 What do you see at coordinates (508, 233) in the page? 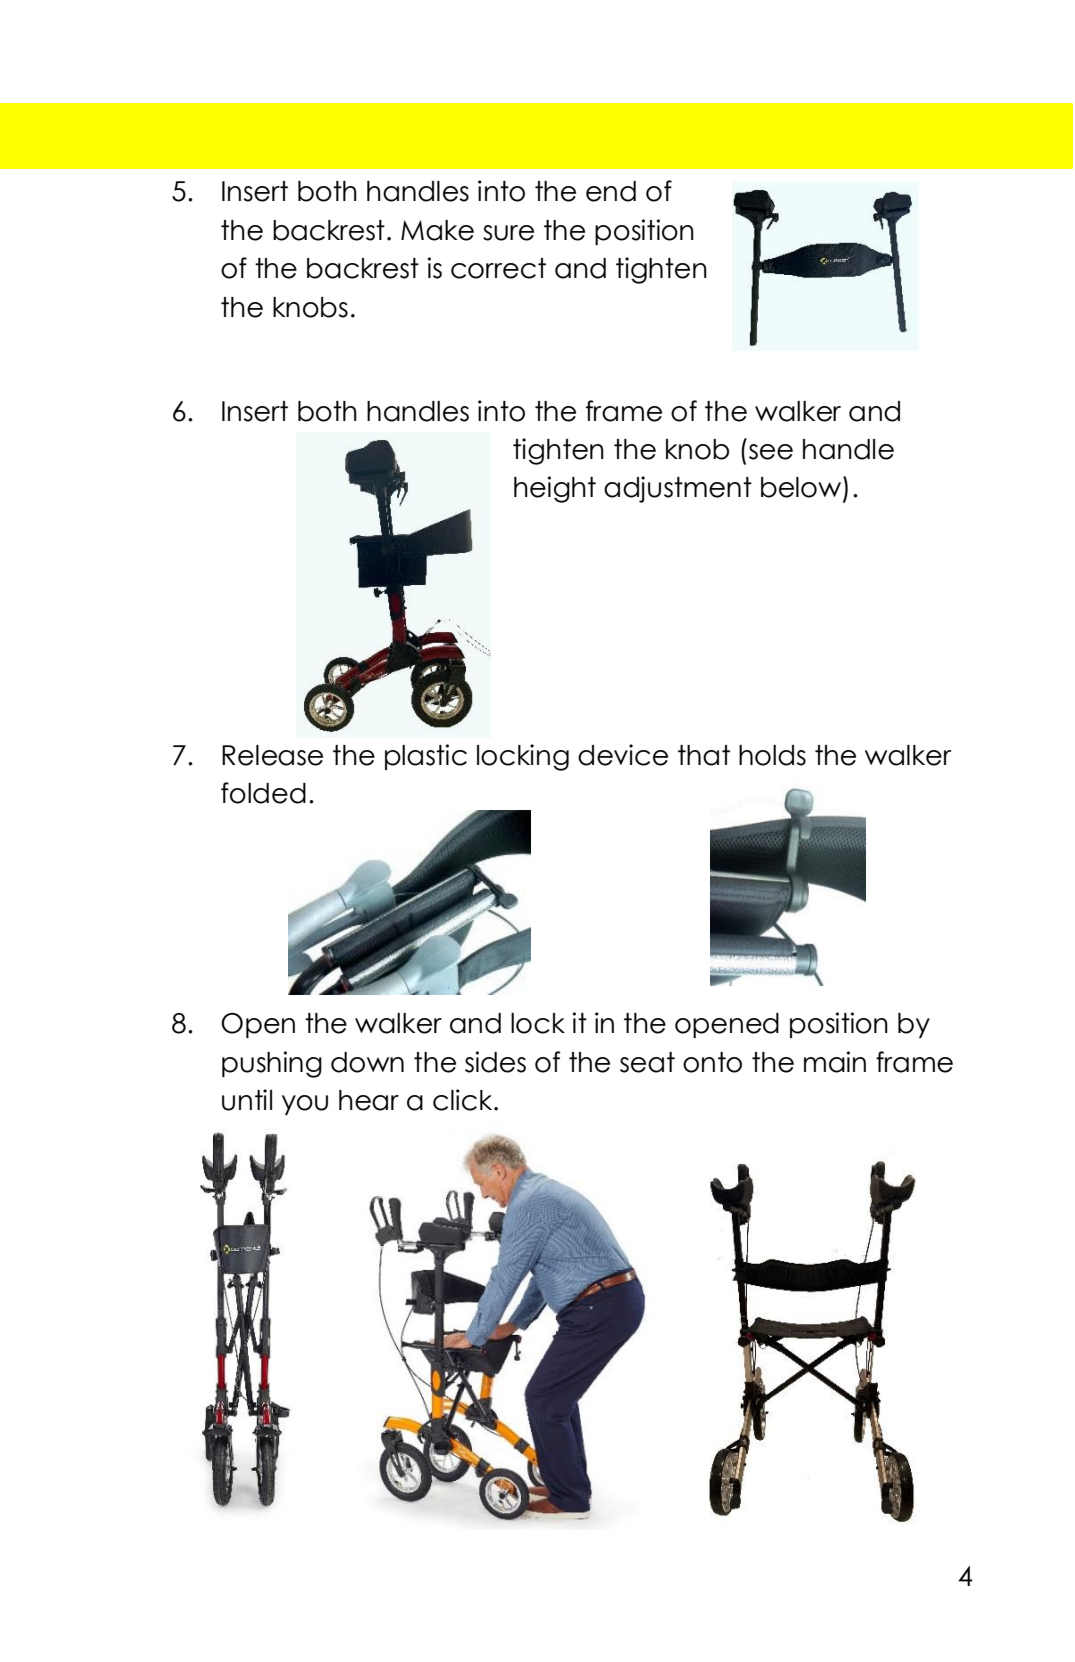
I see `sure` at bounding box center [508, 233].
